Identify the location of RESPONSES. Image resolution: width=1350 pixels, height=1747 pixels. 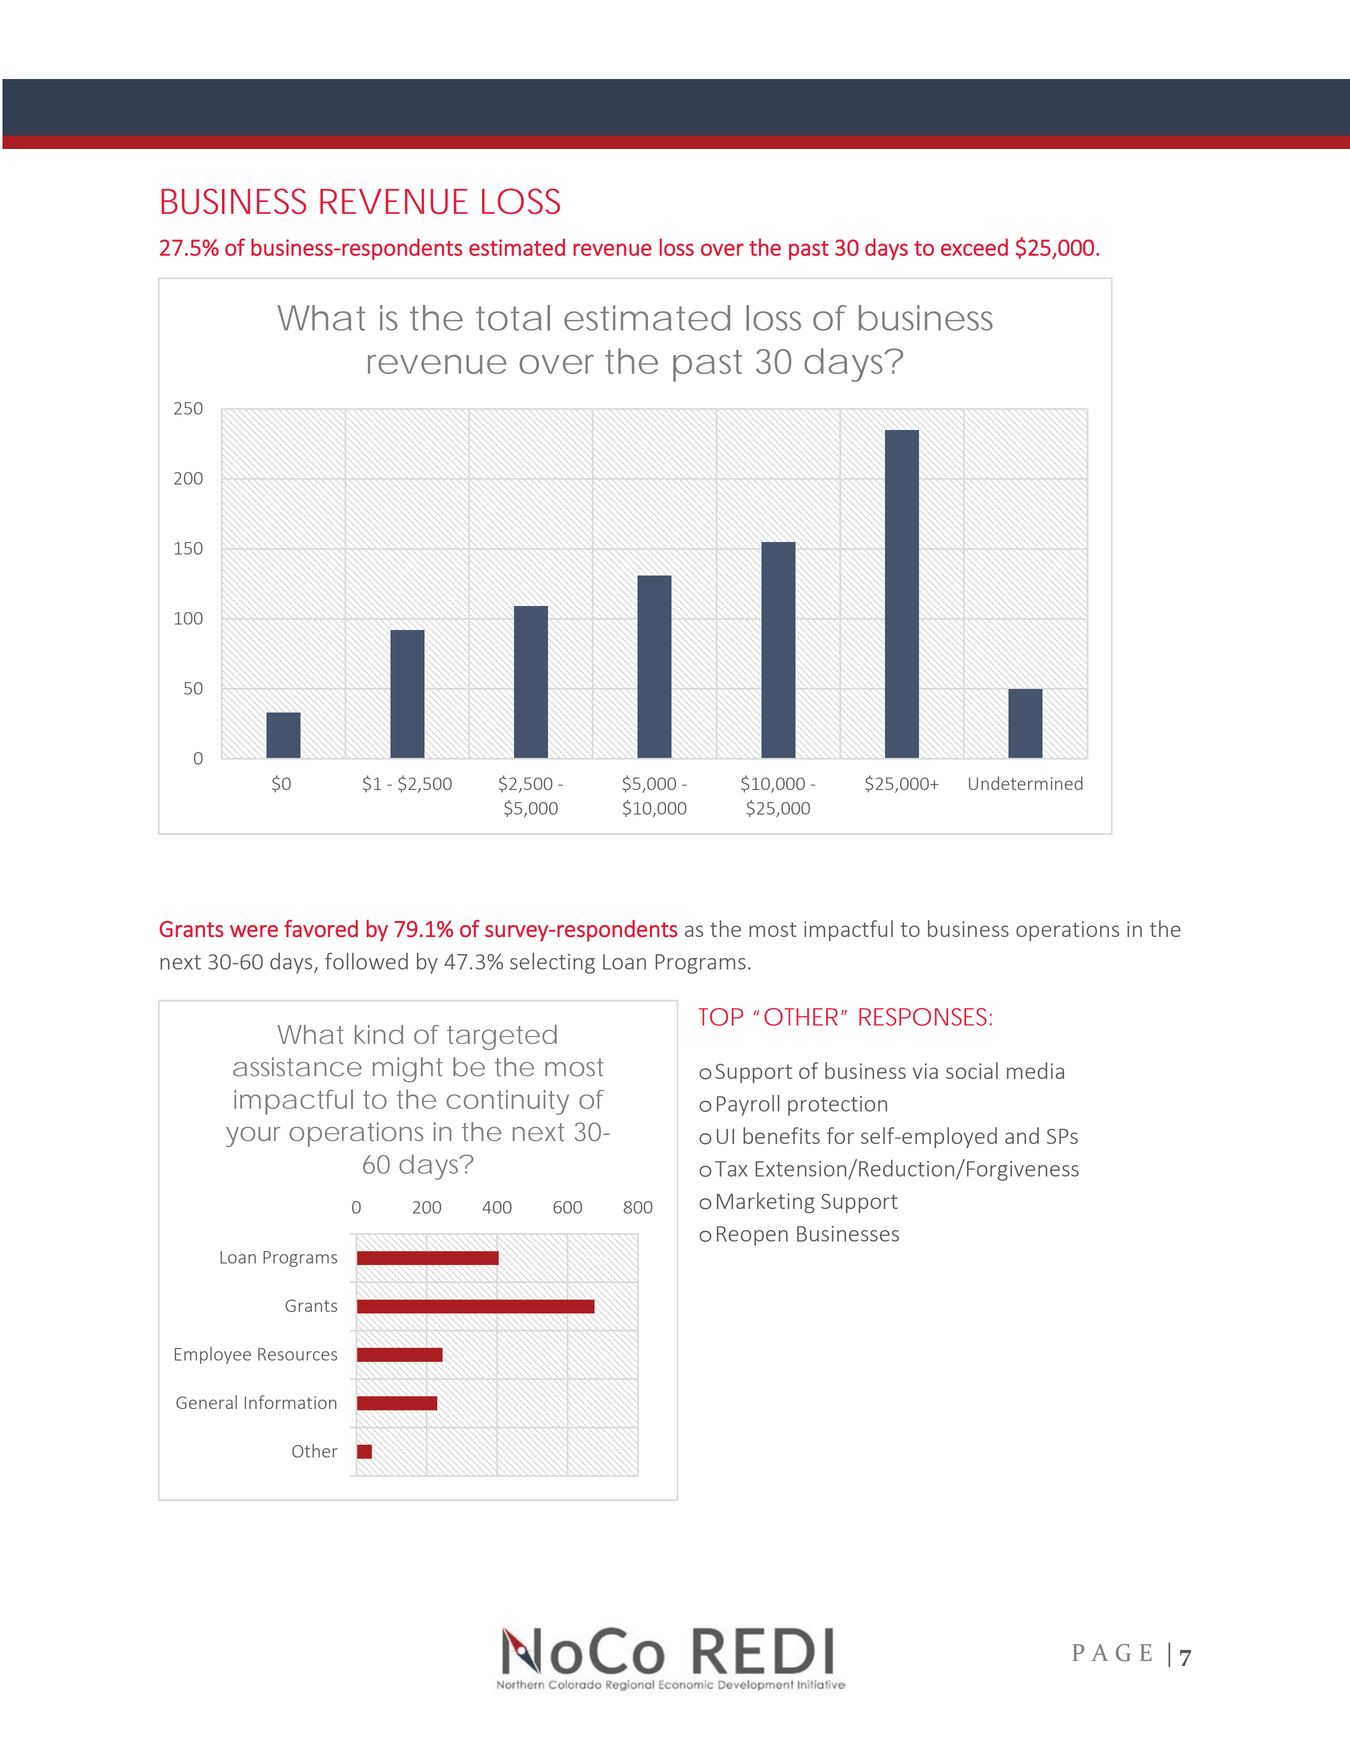
(925, 1017).
